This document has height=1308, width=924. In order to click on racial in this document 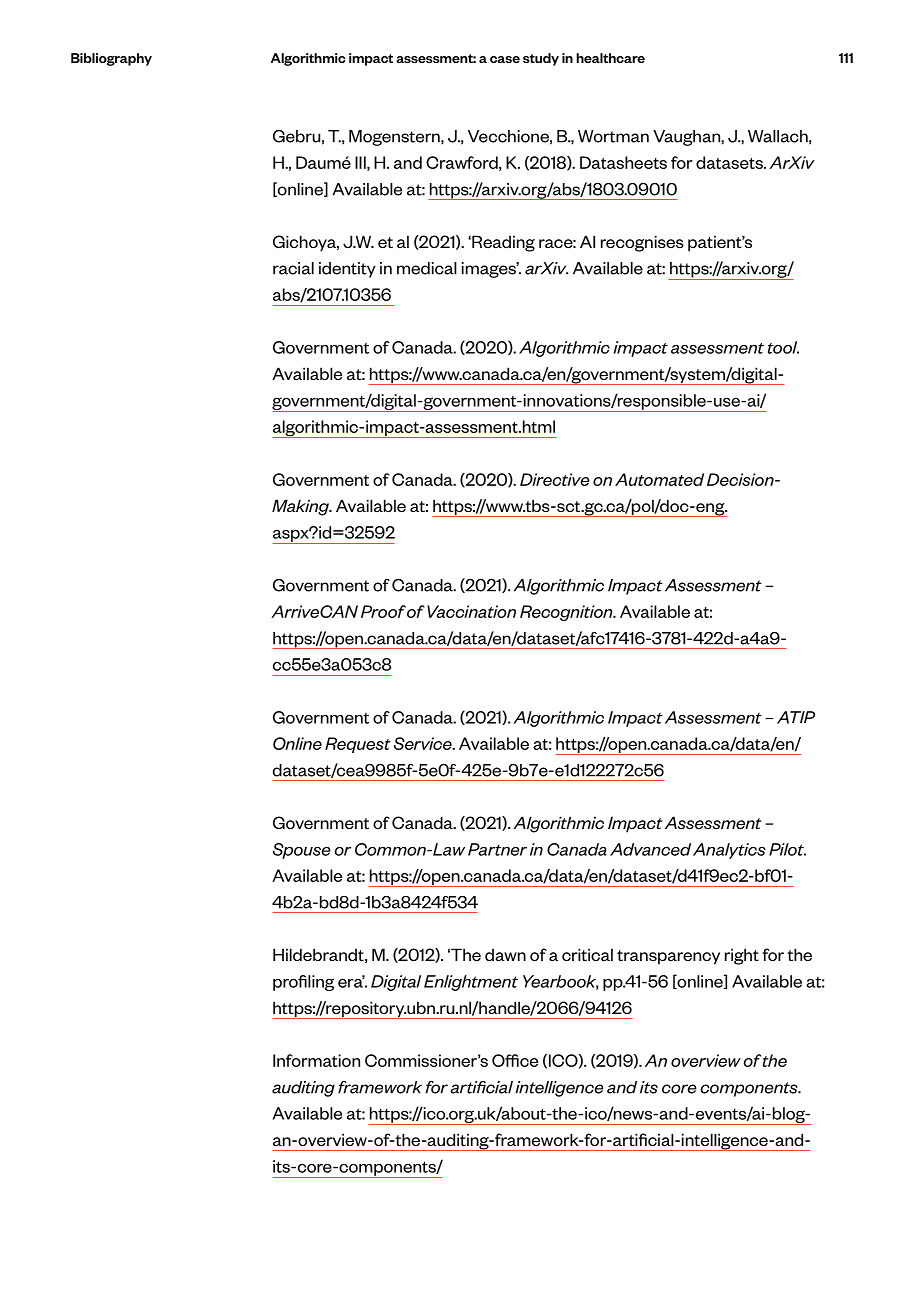, I will do `click(293, 268)`.
